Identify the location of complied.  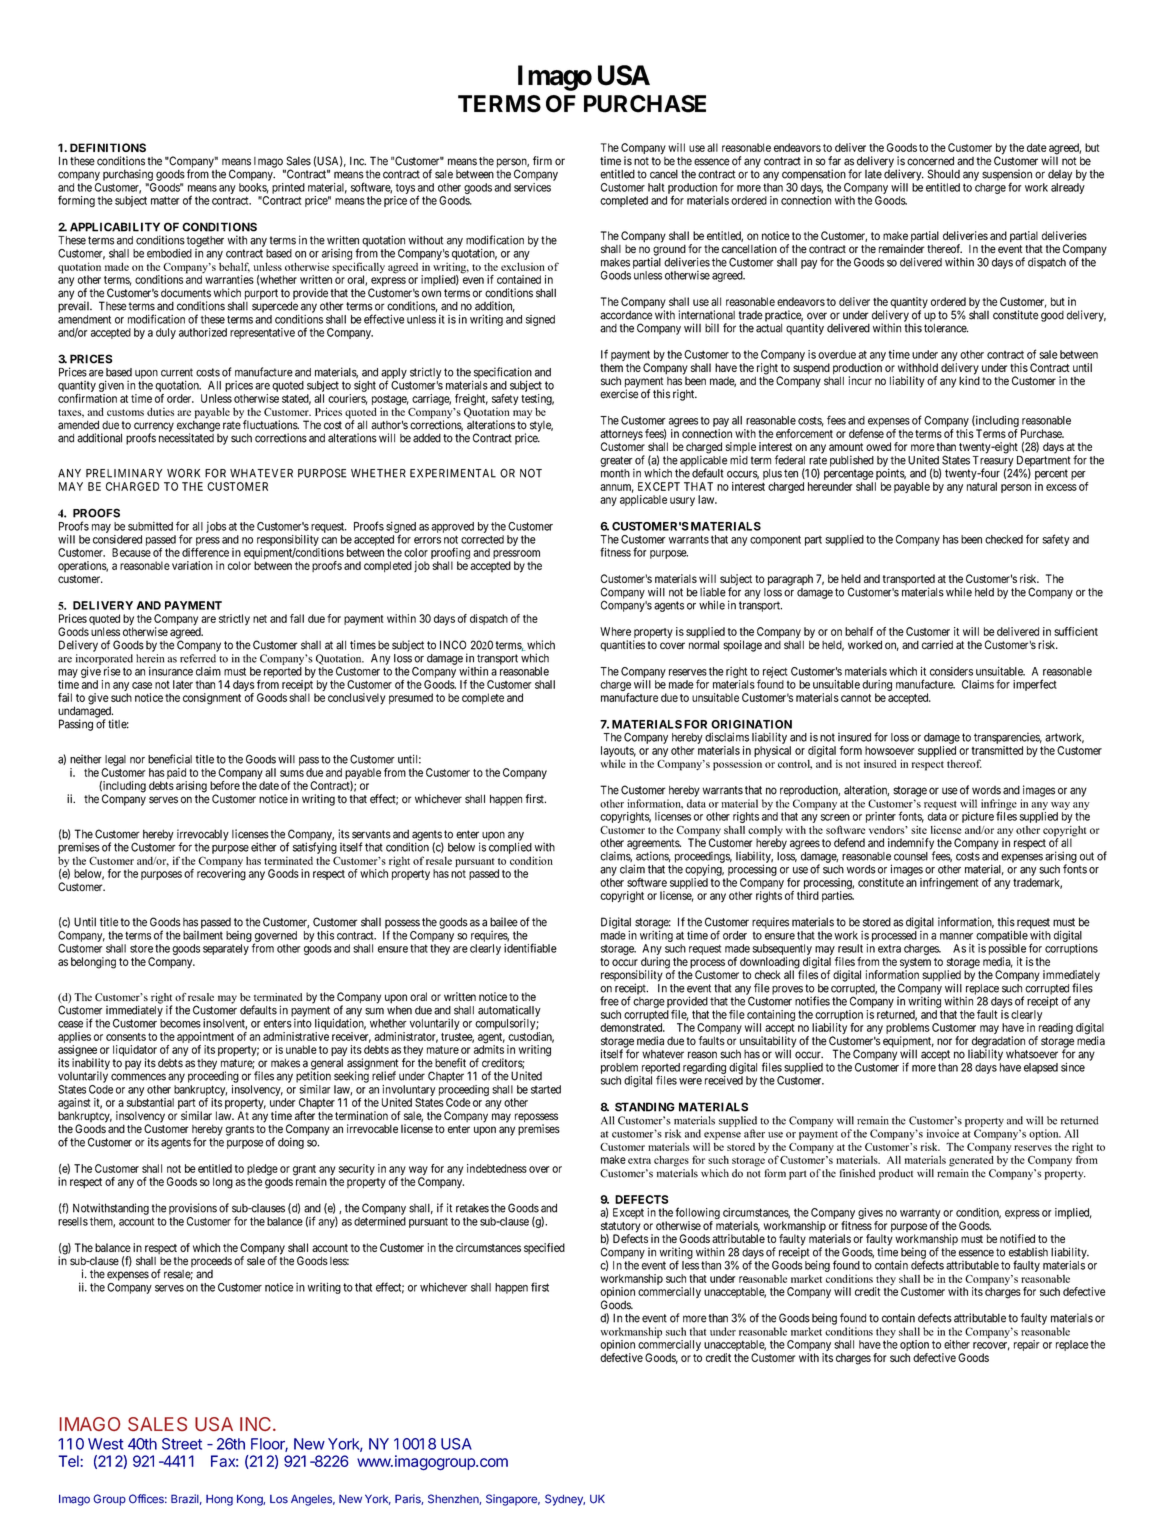
(510, 848).
